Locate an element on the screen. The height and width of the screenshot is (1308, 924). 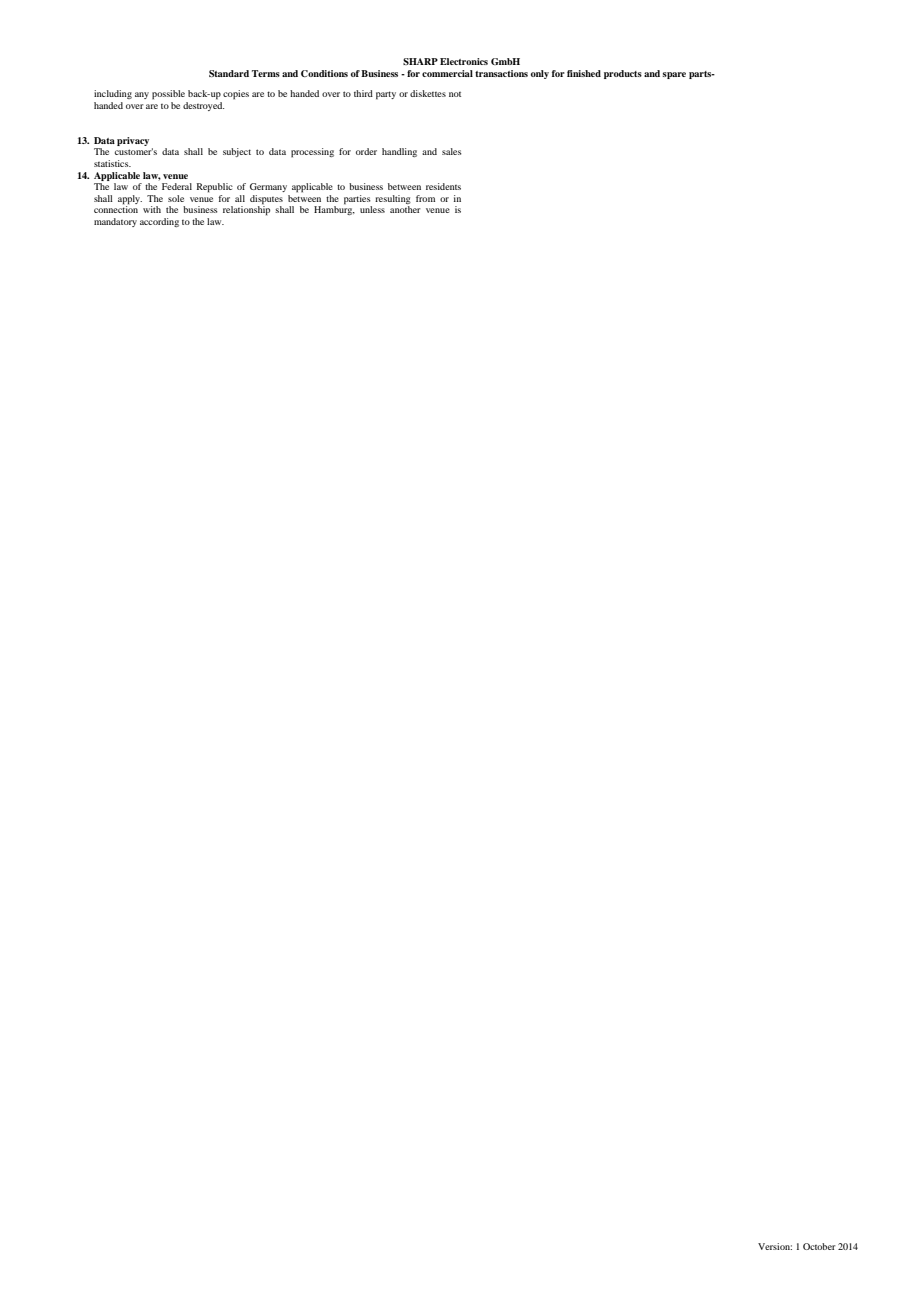
resulting is located at coordinates (393, 199).
